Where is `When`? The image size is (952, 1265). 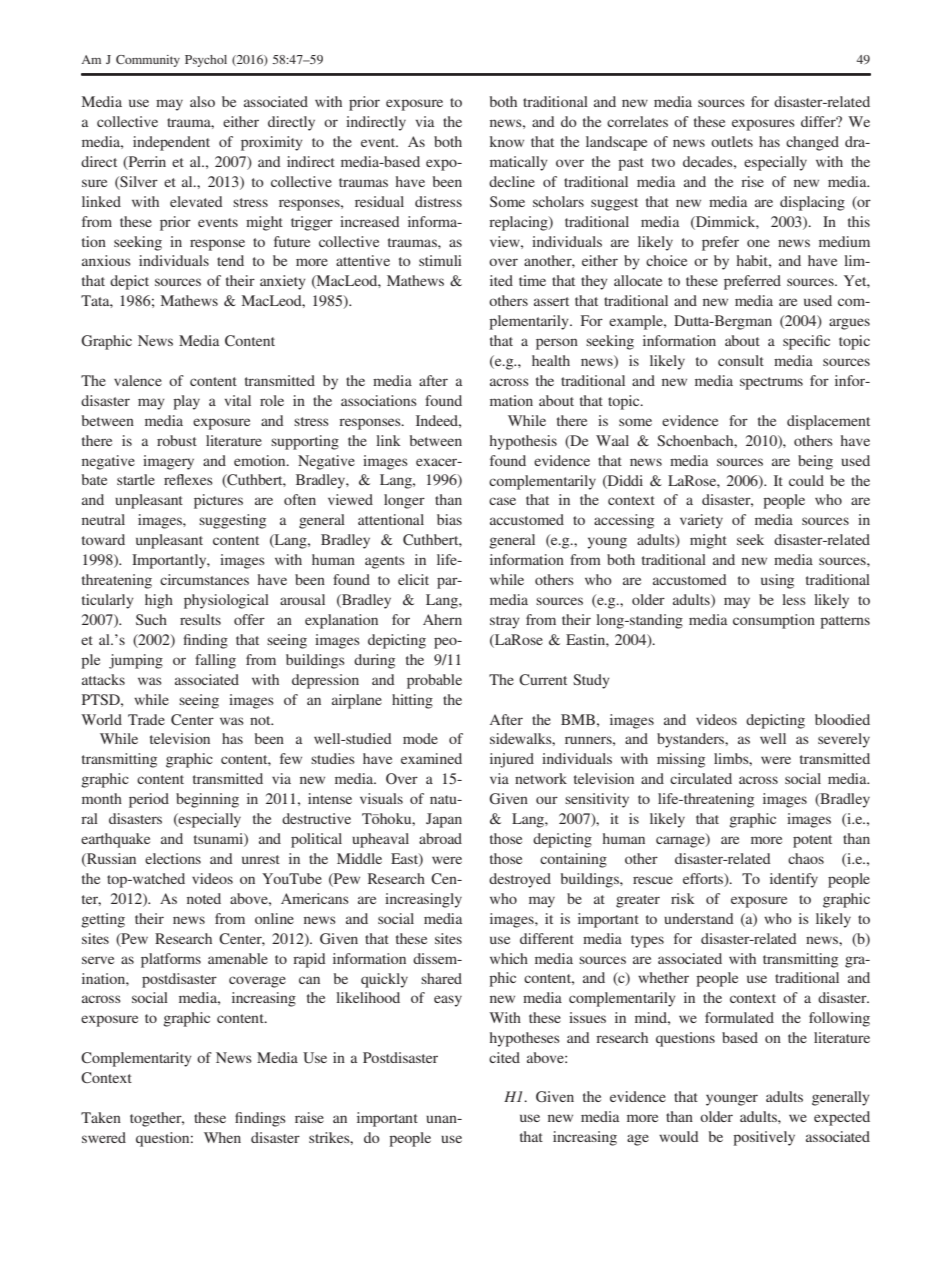 When is located at coordinates (222, 1137).
